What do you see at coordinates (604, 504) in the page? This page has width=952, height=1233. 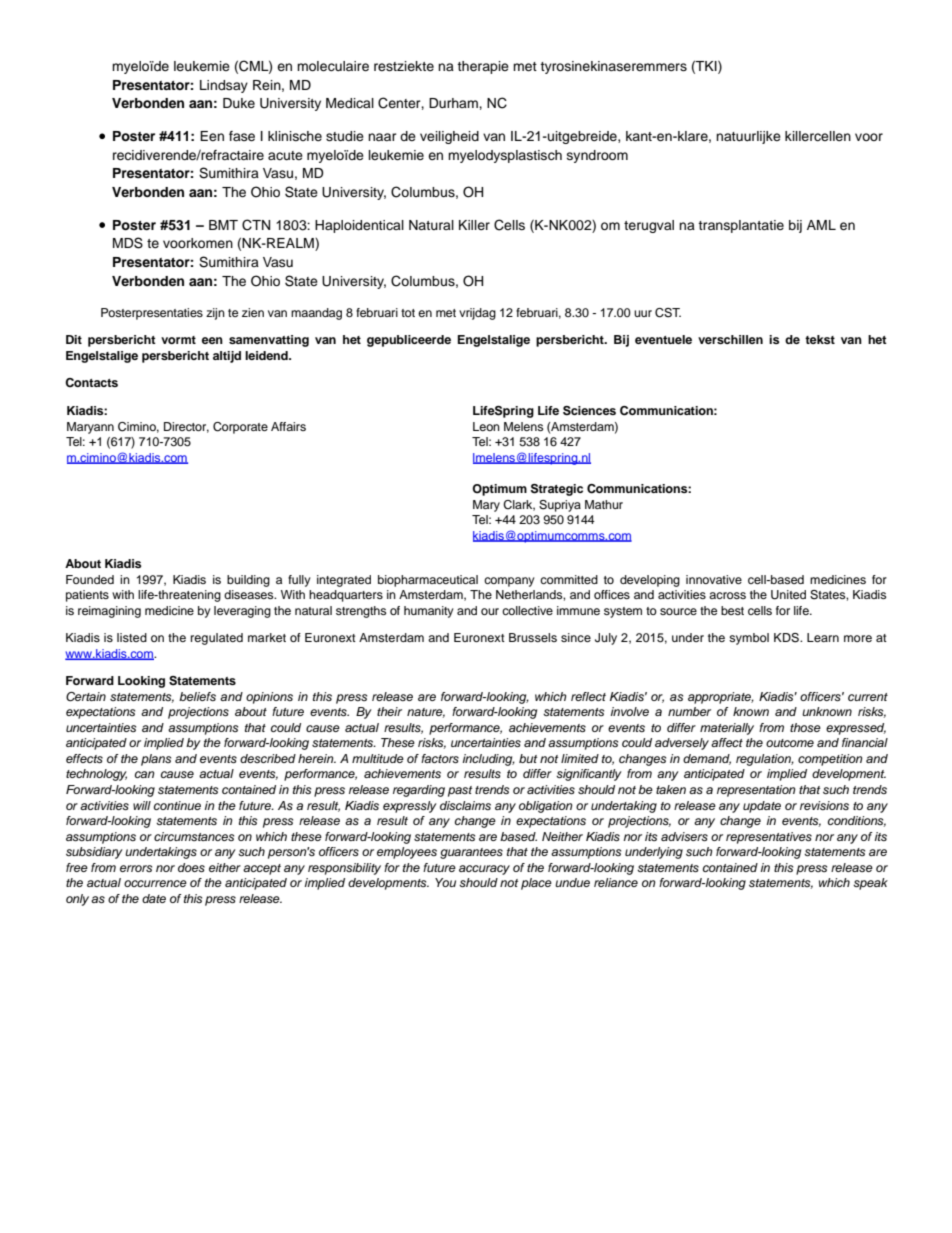 I see `Mathur` at bounding box center [604, 504].
